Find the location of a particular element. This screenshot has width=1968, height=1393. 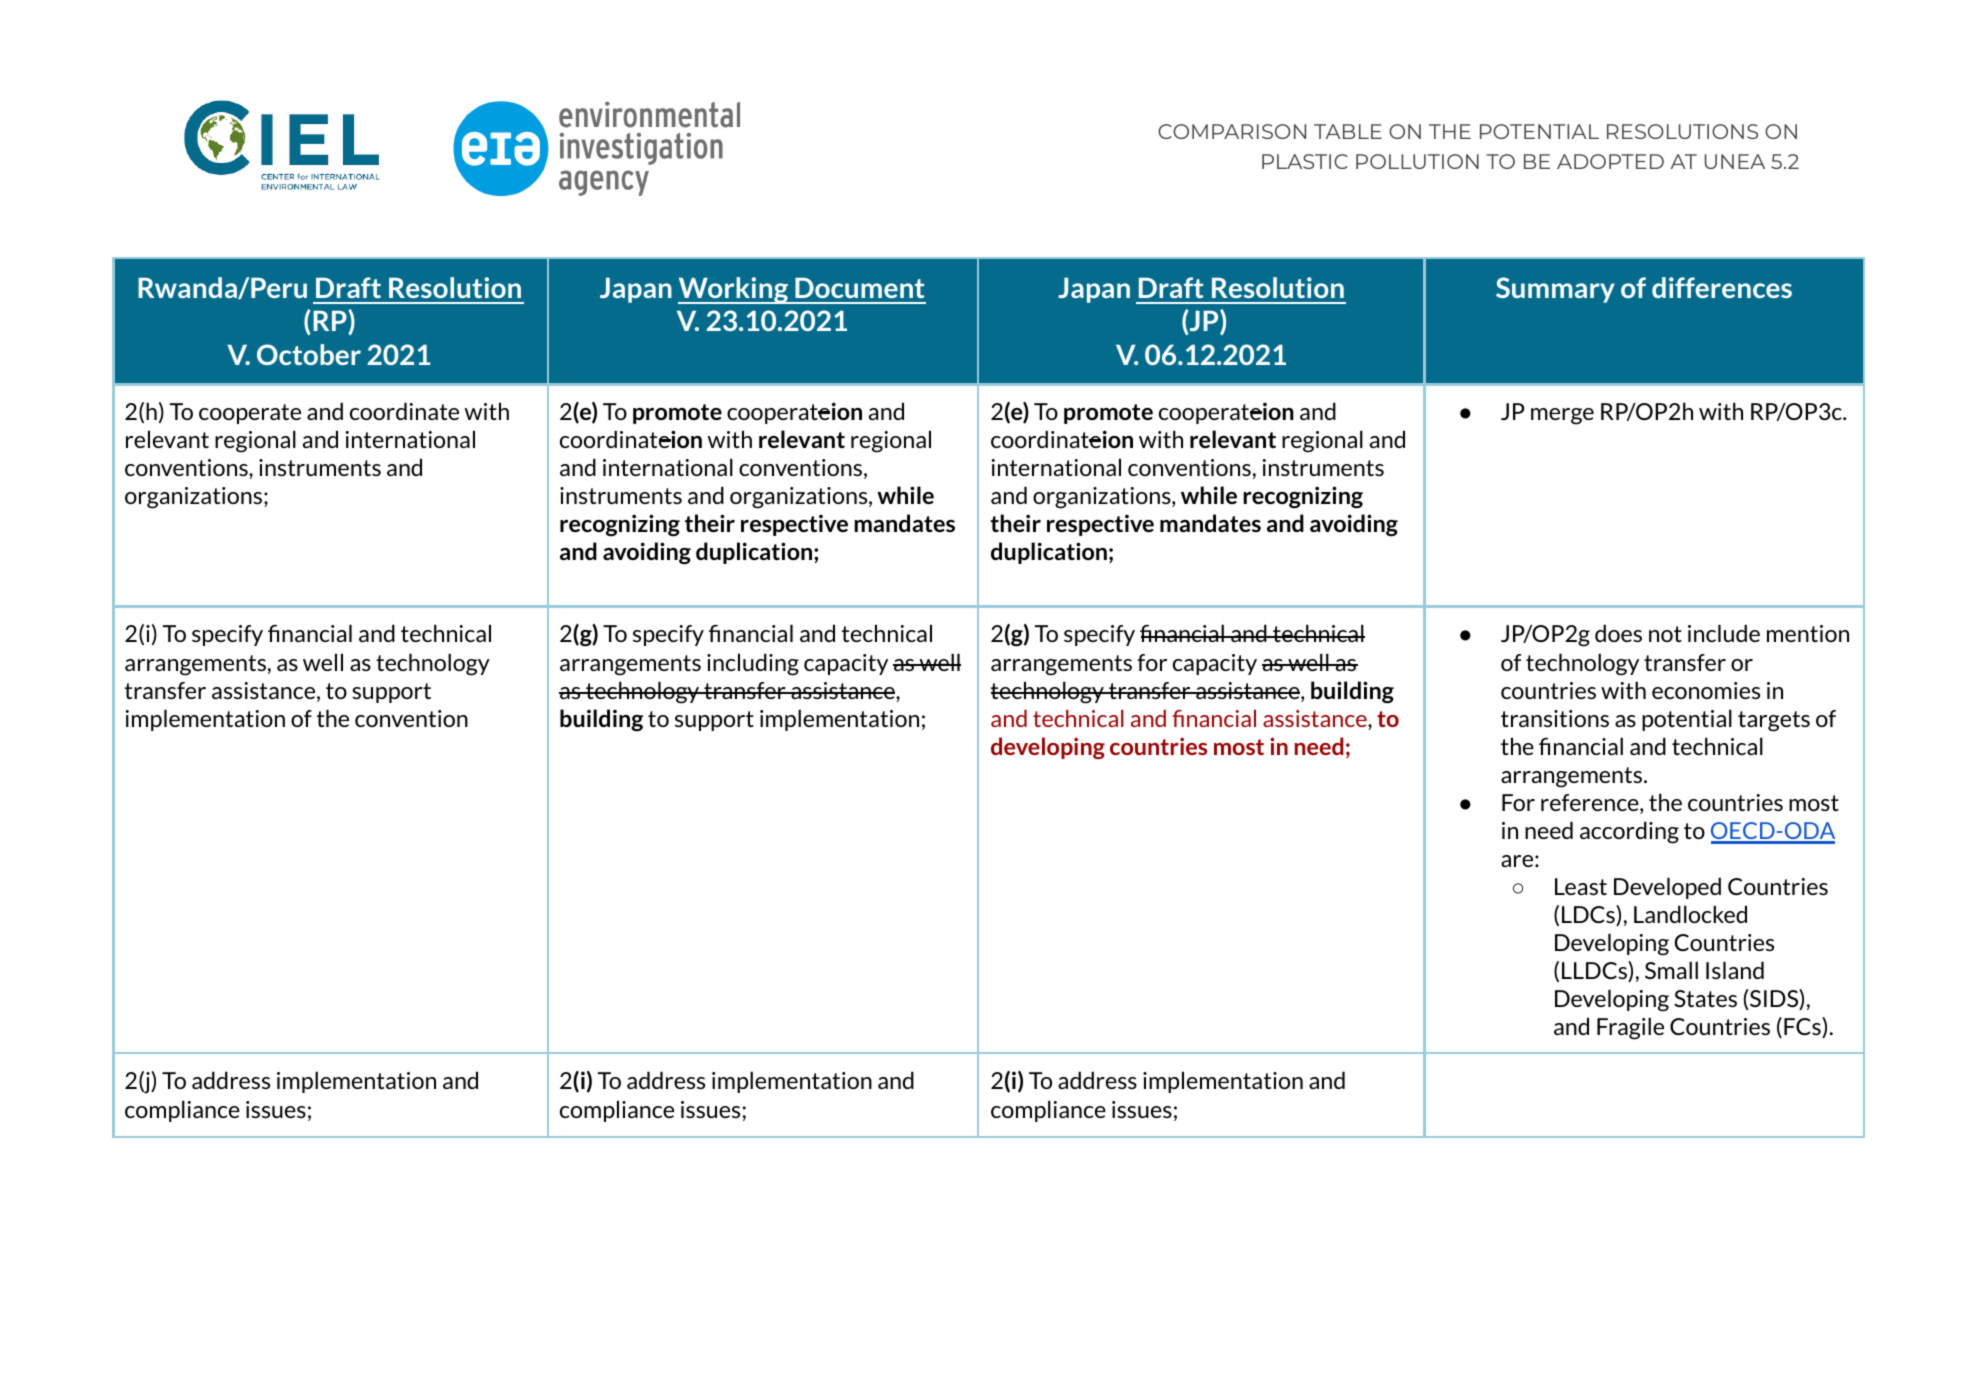

COMPARISON is located at coordinates (1232, 131).
